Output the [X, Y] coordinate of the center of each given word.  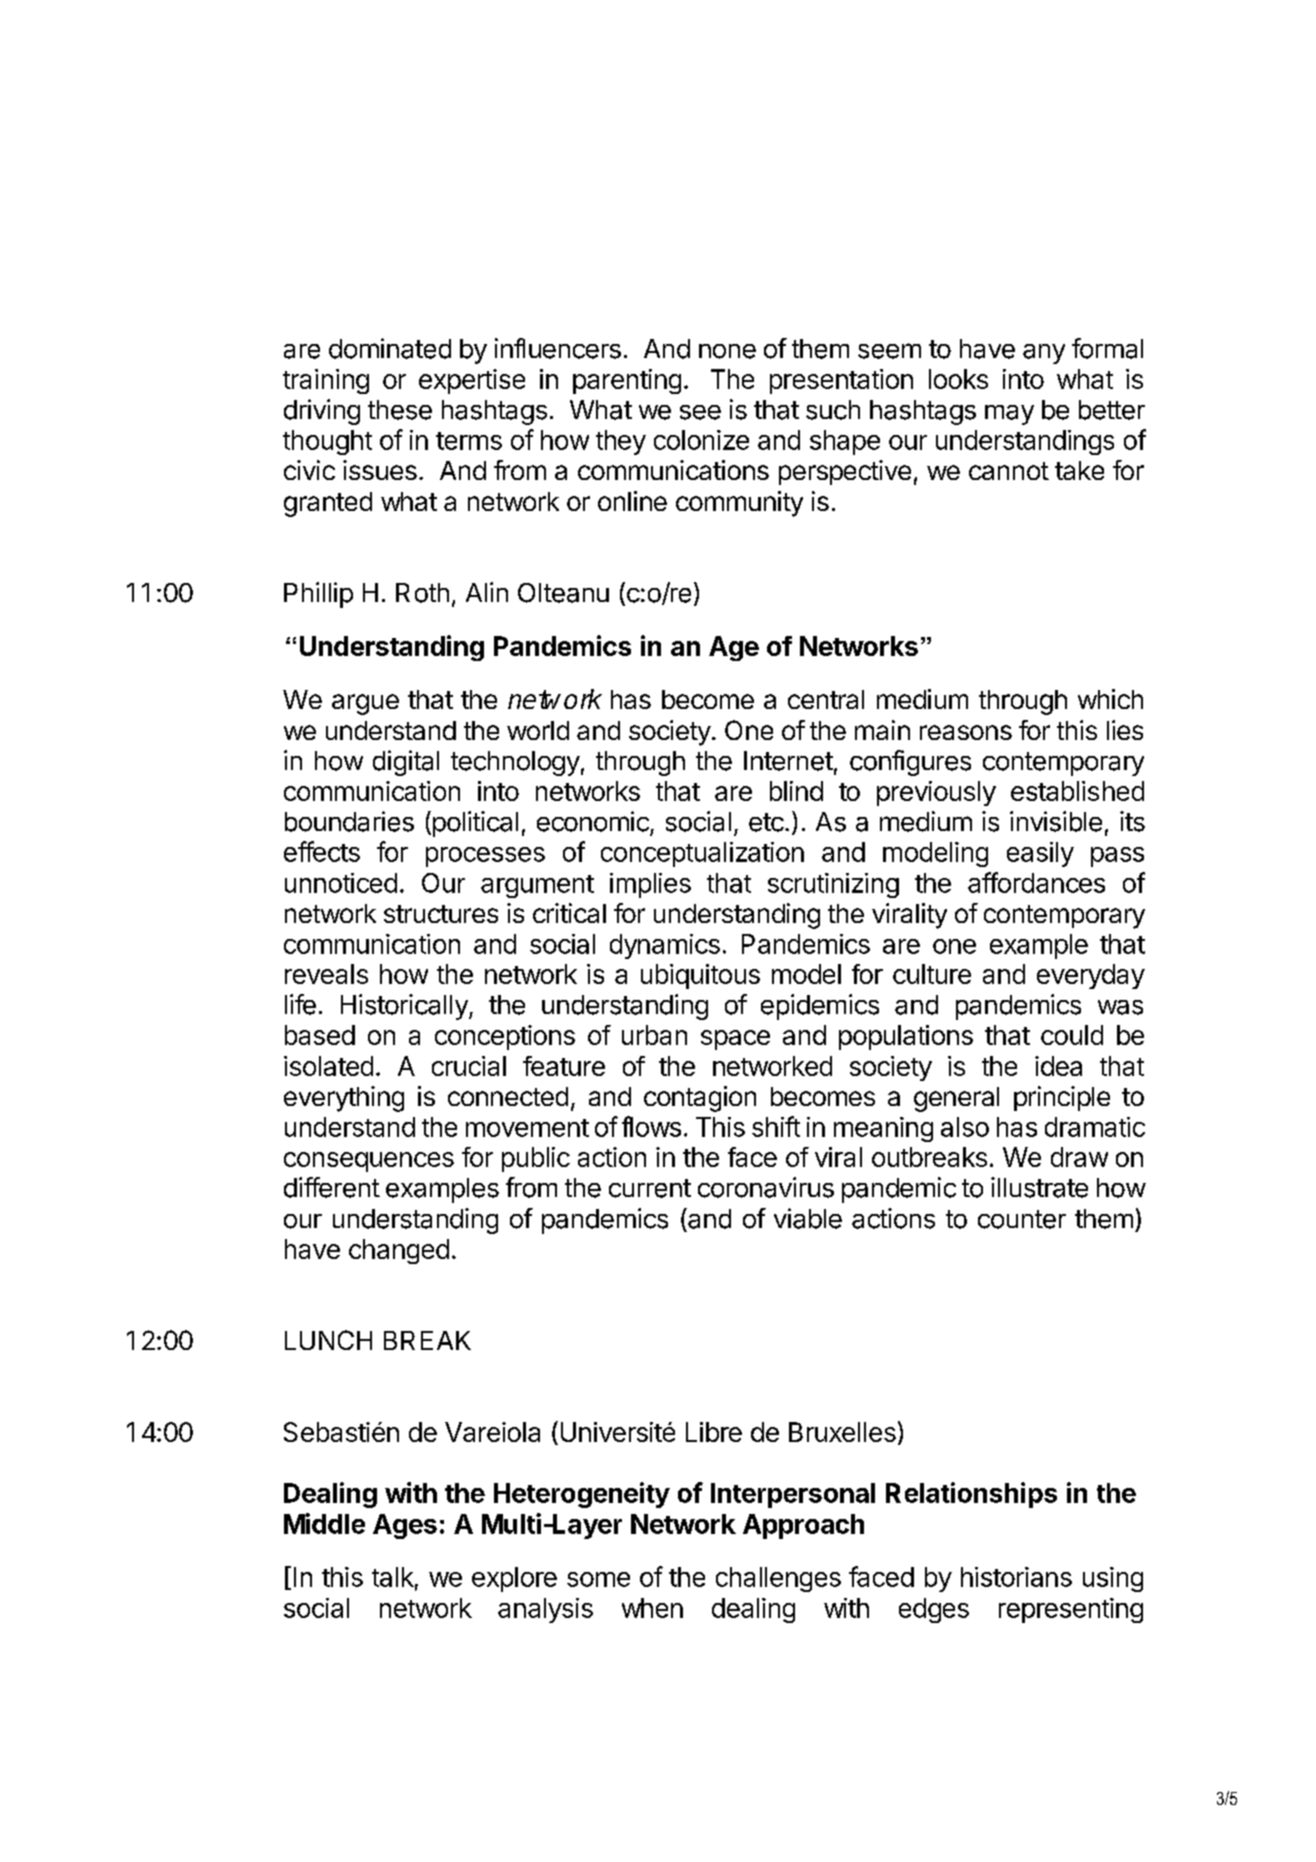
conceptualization [702, 854]
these [400, 410]
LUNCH [328, 1340]
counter [1022, 1219]
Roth [422, 593]
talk [393, 1577]
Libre [714, 1432]
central [826, 699]
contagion [700, 1099]
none [727, 351]
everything [344, 1099]
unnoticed [341, 883]
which [1110, 699]
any [1044, 354]
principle [1062, 1098]
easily [1040, 854]
